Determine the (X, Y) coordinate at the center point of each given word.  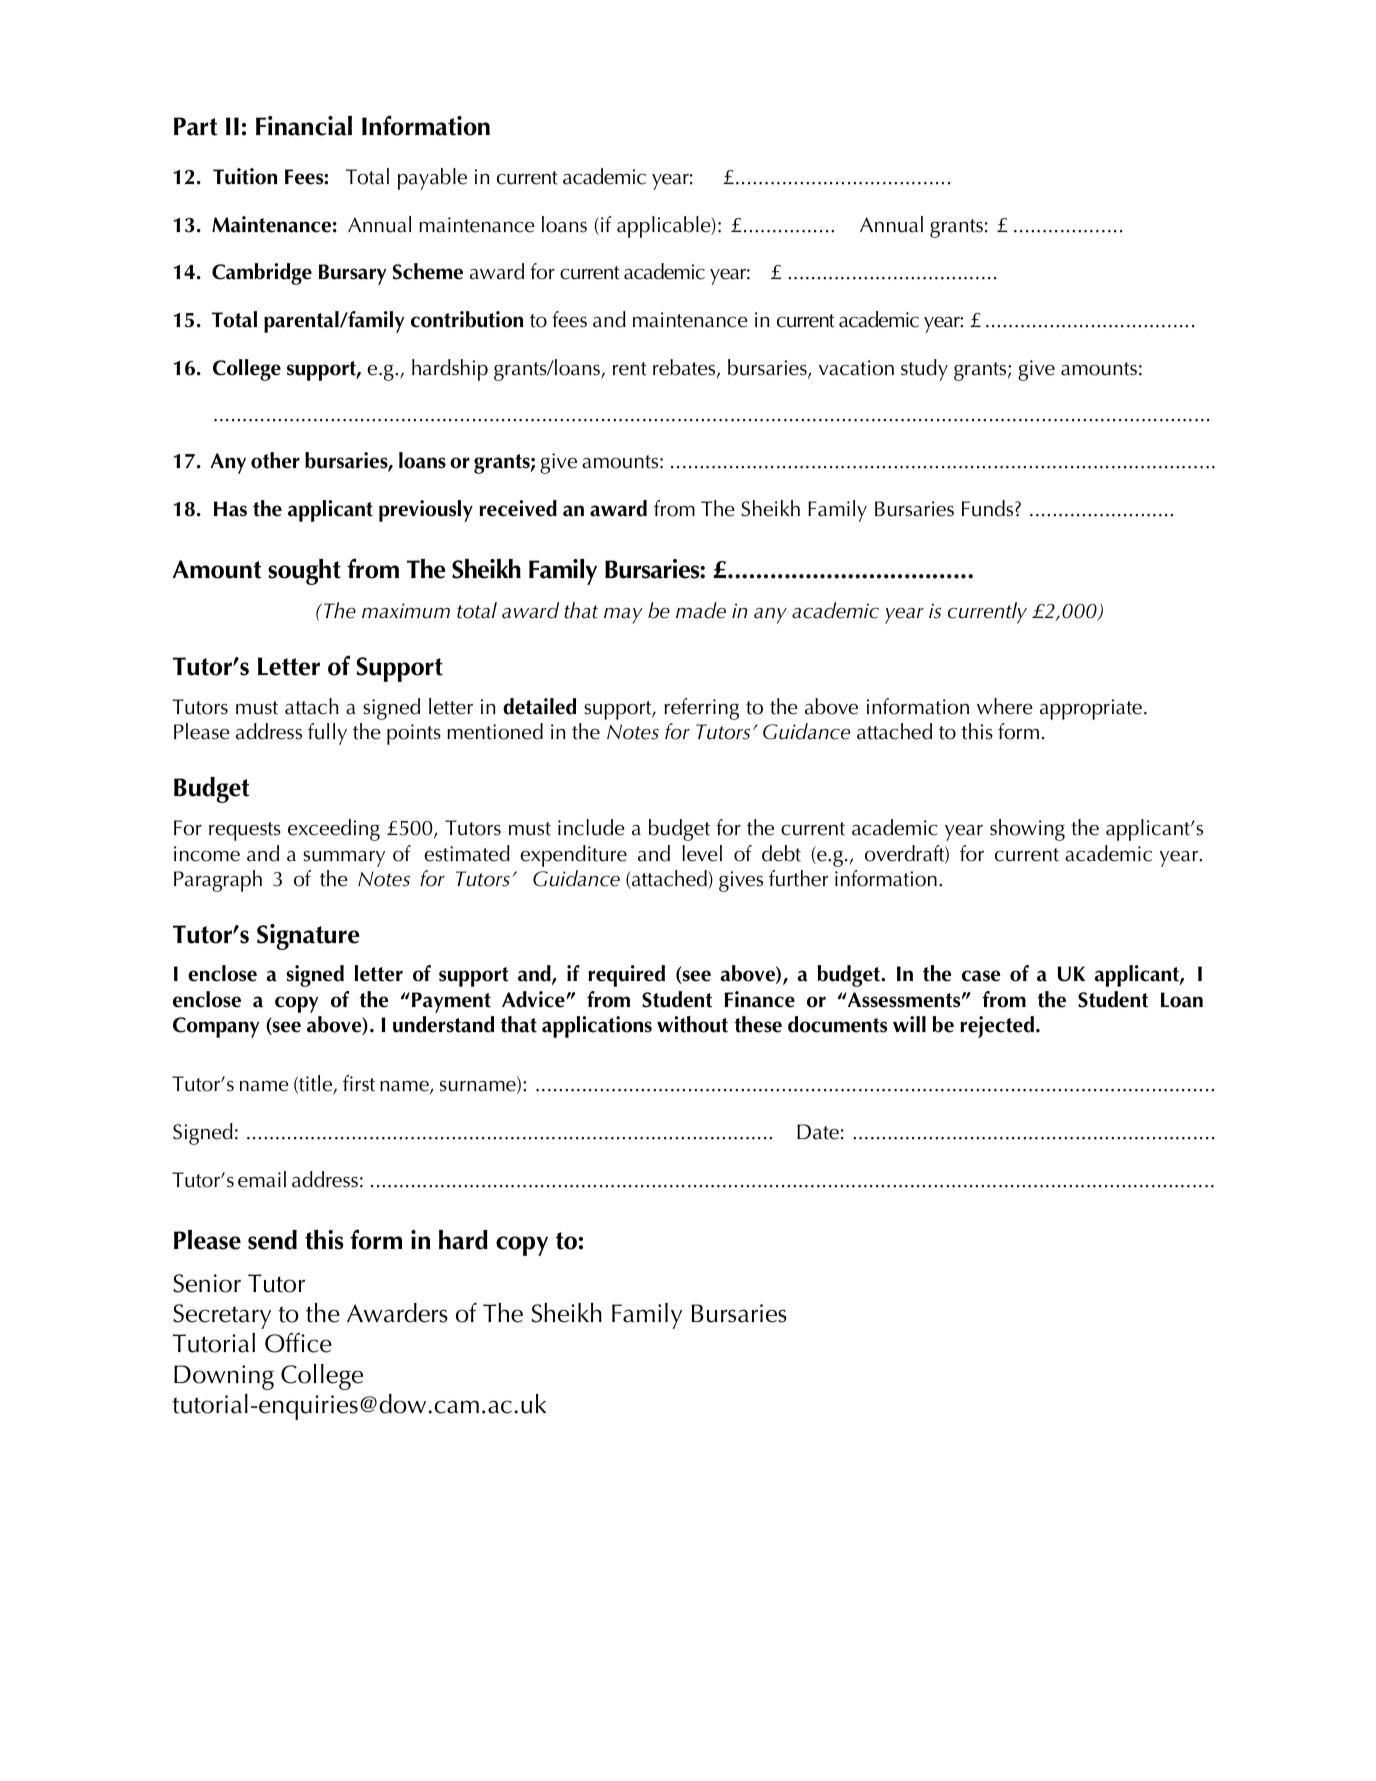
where (1005, 706)
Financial (304, 126)
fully (327, 734)
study (924, 370)
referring (701, 709)
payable (432, 179)
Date (818, 1132)
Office (298, 1343)
